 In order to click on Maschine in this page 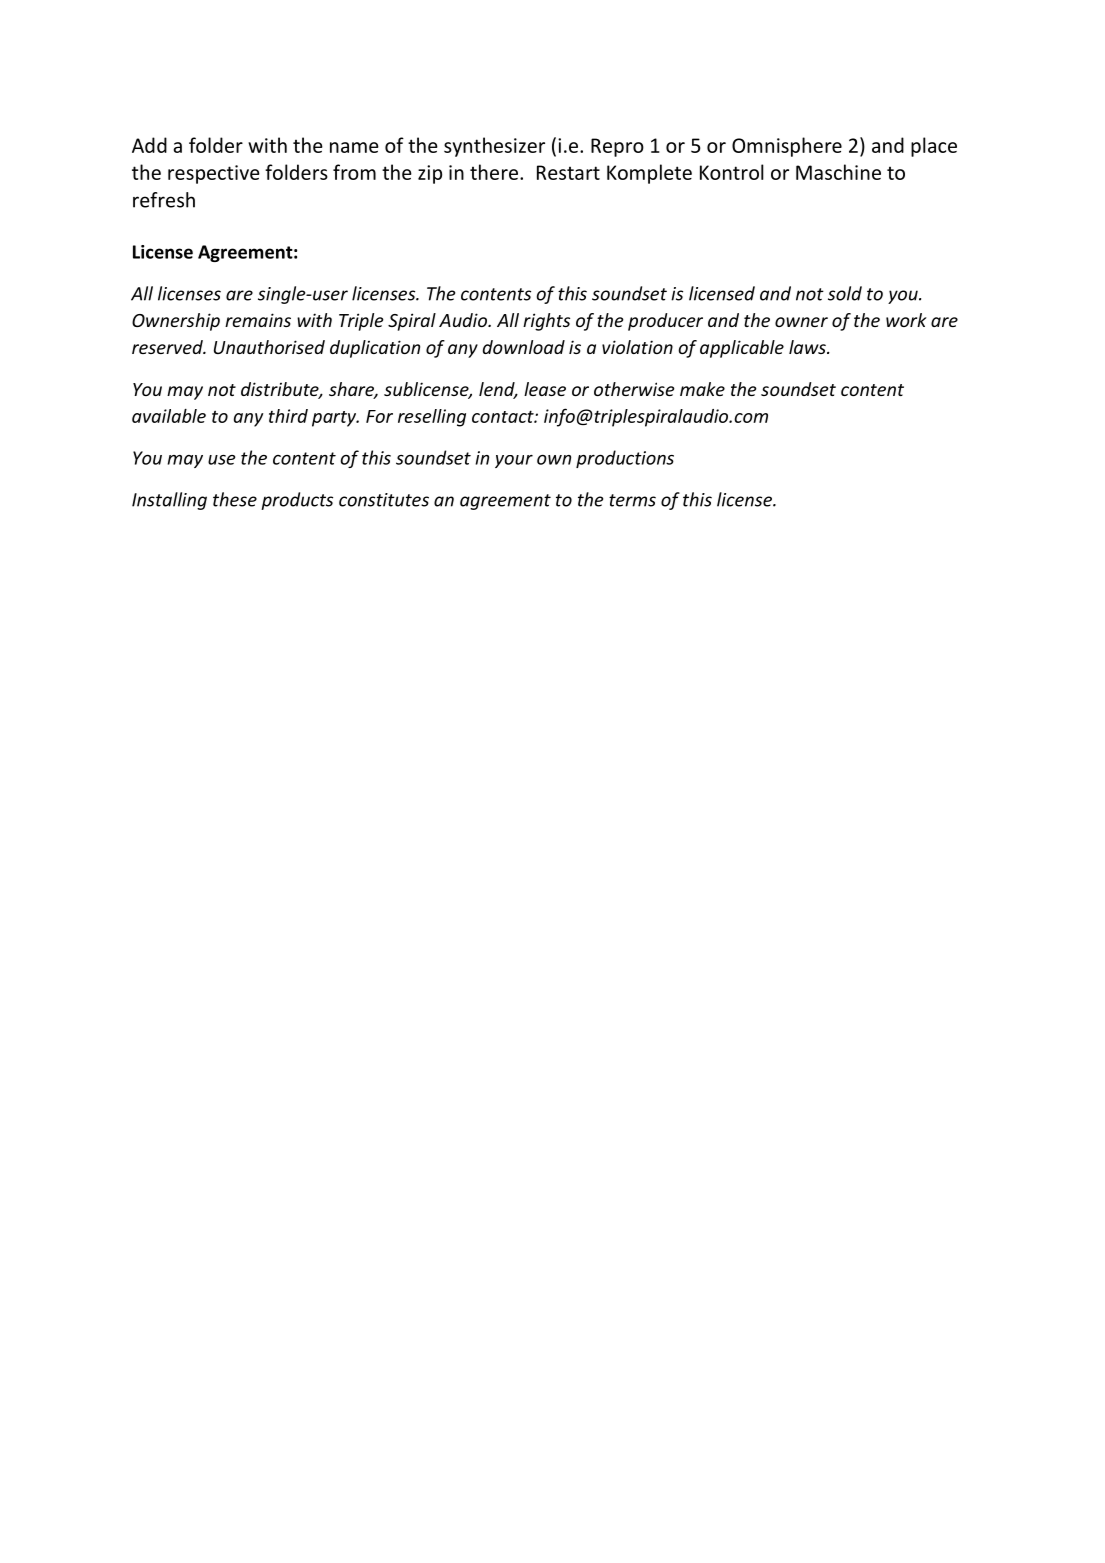, I will do `click(838, 172)`.
